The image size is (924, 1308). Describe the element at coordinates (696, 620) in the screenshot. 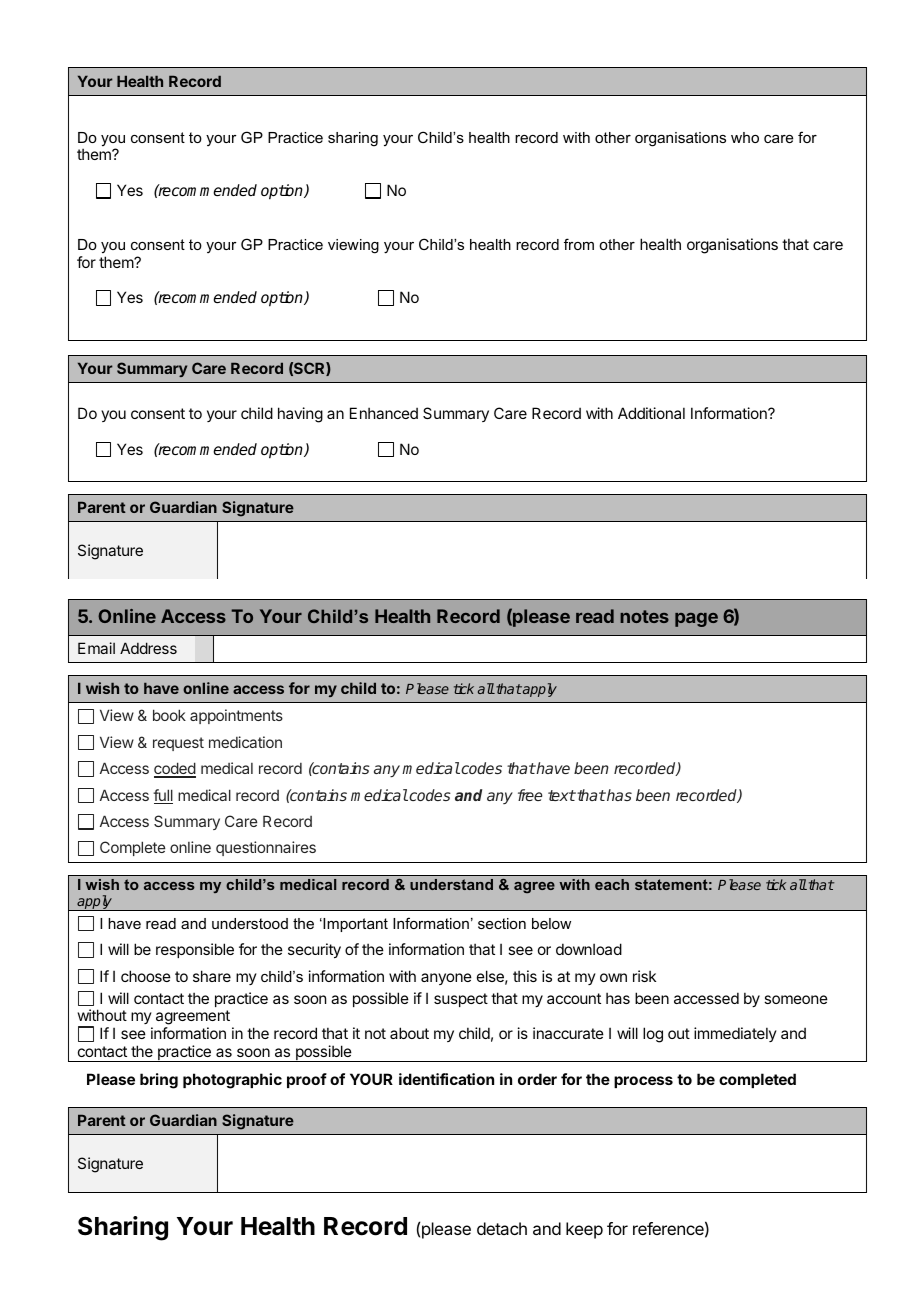

I see `page` at that location.
